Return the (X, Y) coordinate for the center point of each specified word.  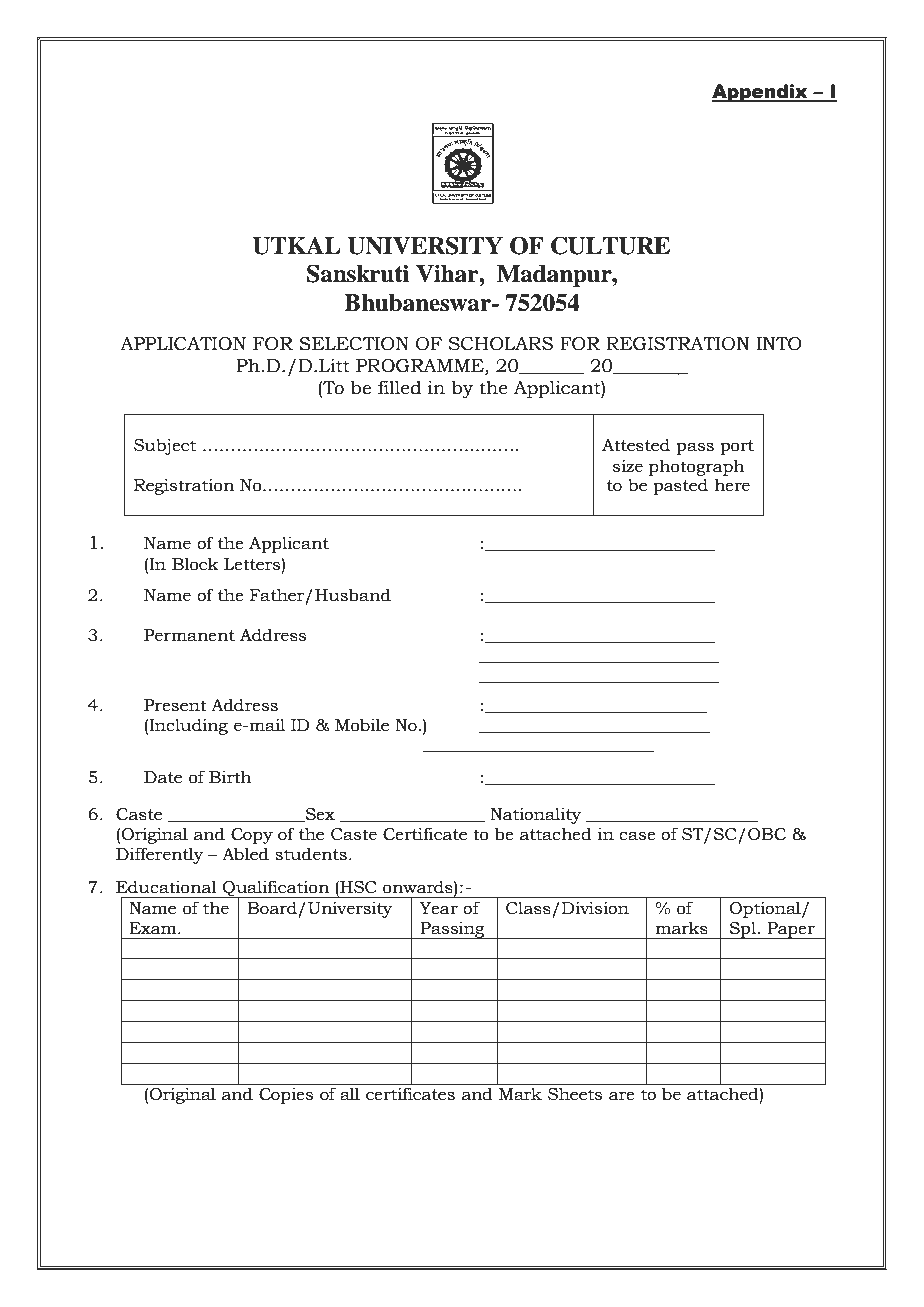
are (622, 1096)
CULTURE (610, 245)
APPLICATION (183, 344)
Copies (286, 1096)
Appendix (761, 93)
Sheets (575, 1094)
